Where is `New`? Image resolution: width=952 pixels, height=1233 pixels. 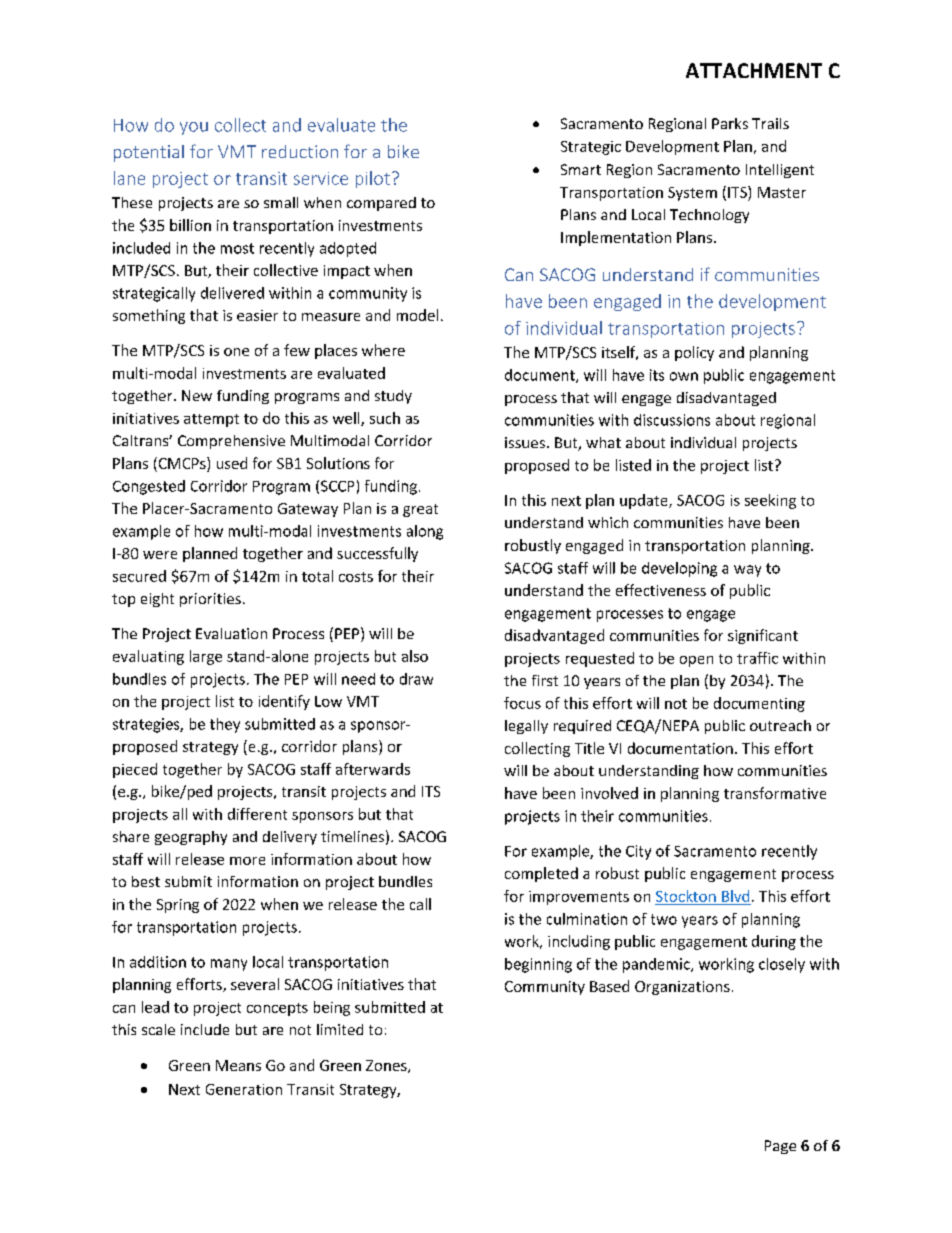
New is located at coordinates (197, 395).
